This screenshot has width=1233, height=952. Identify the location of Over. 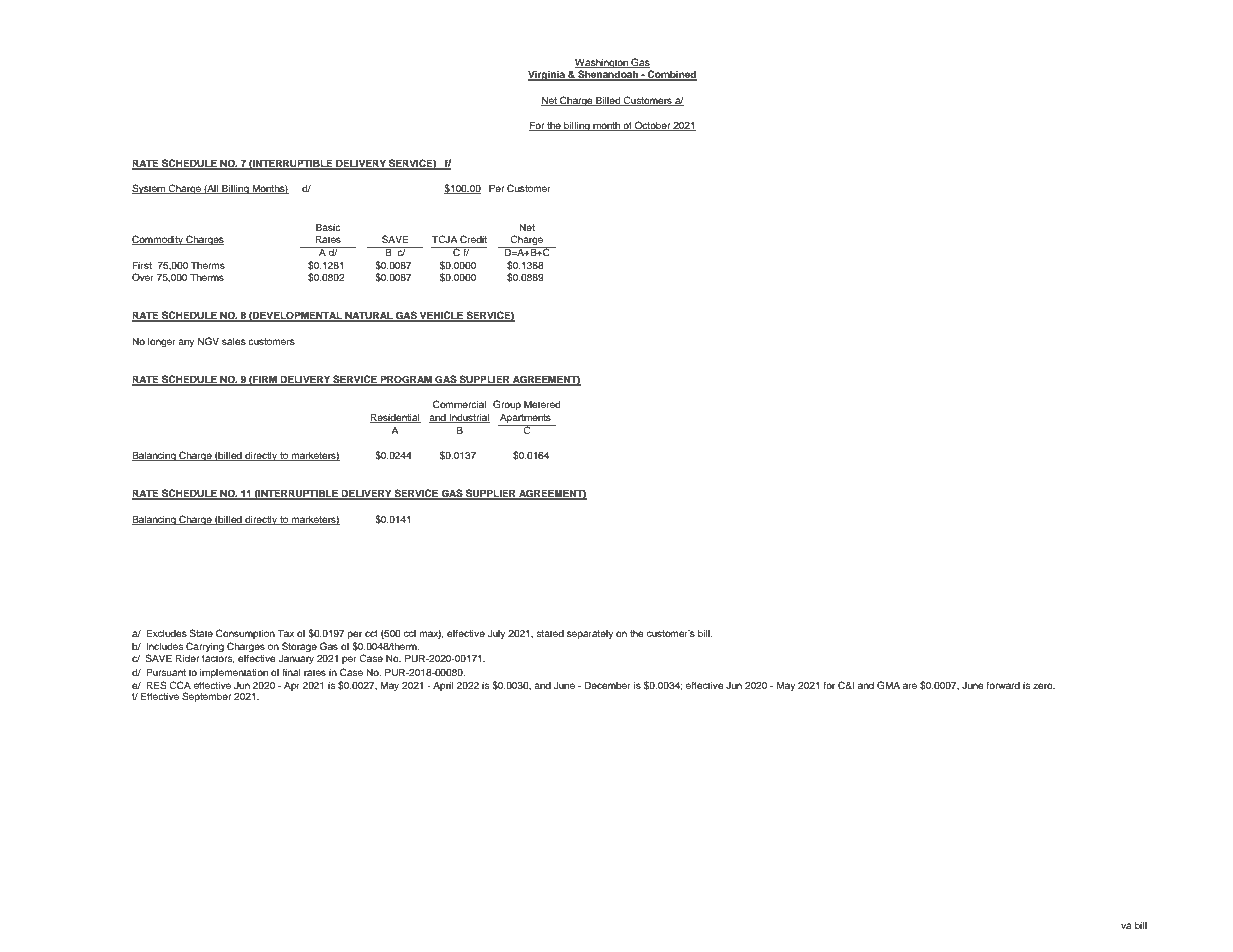
(143, 277).
